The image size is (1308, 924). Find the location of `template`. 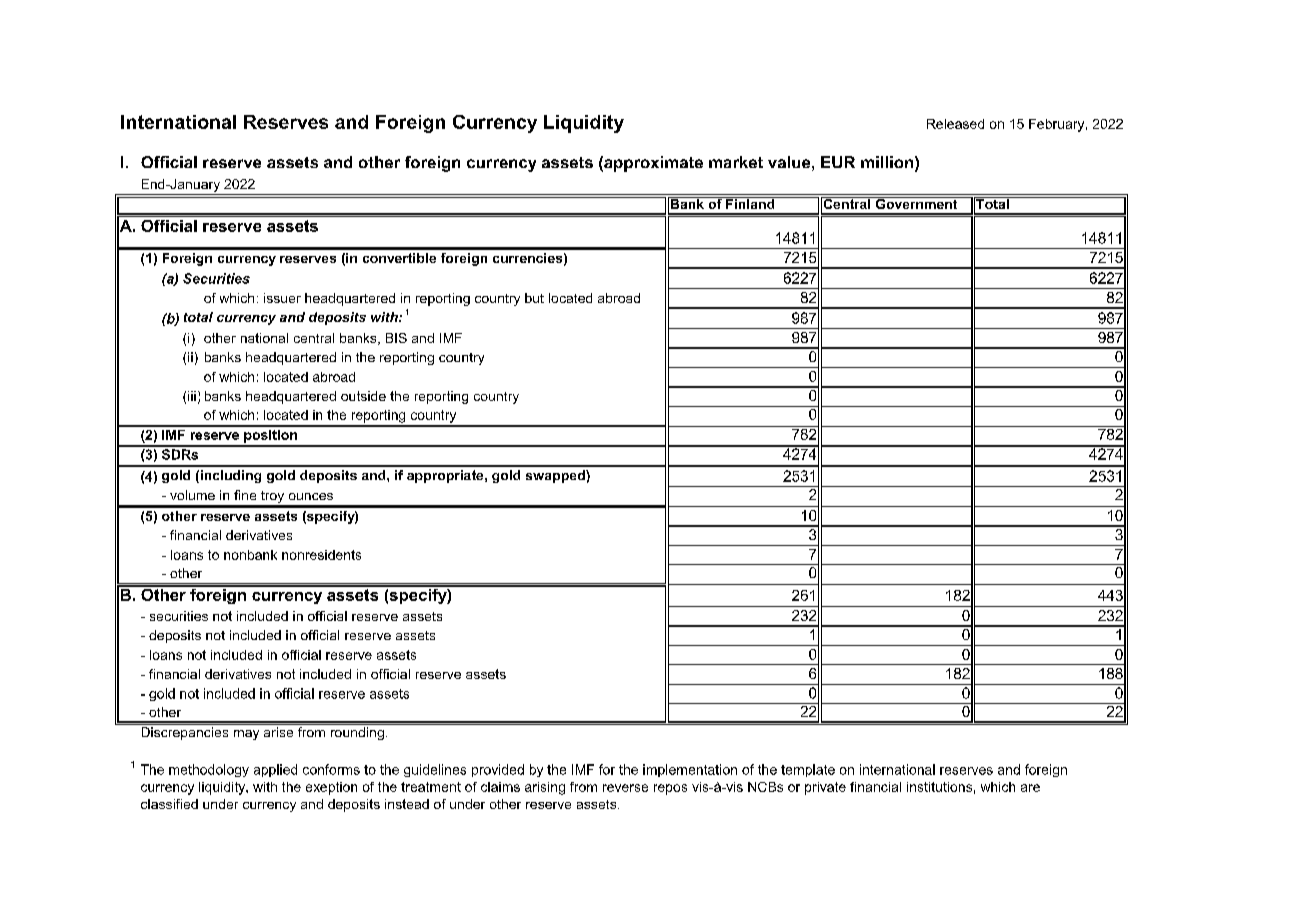

template is located at coordinates (808, 770).
